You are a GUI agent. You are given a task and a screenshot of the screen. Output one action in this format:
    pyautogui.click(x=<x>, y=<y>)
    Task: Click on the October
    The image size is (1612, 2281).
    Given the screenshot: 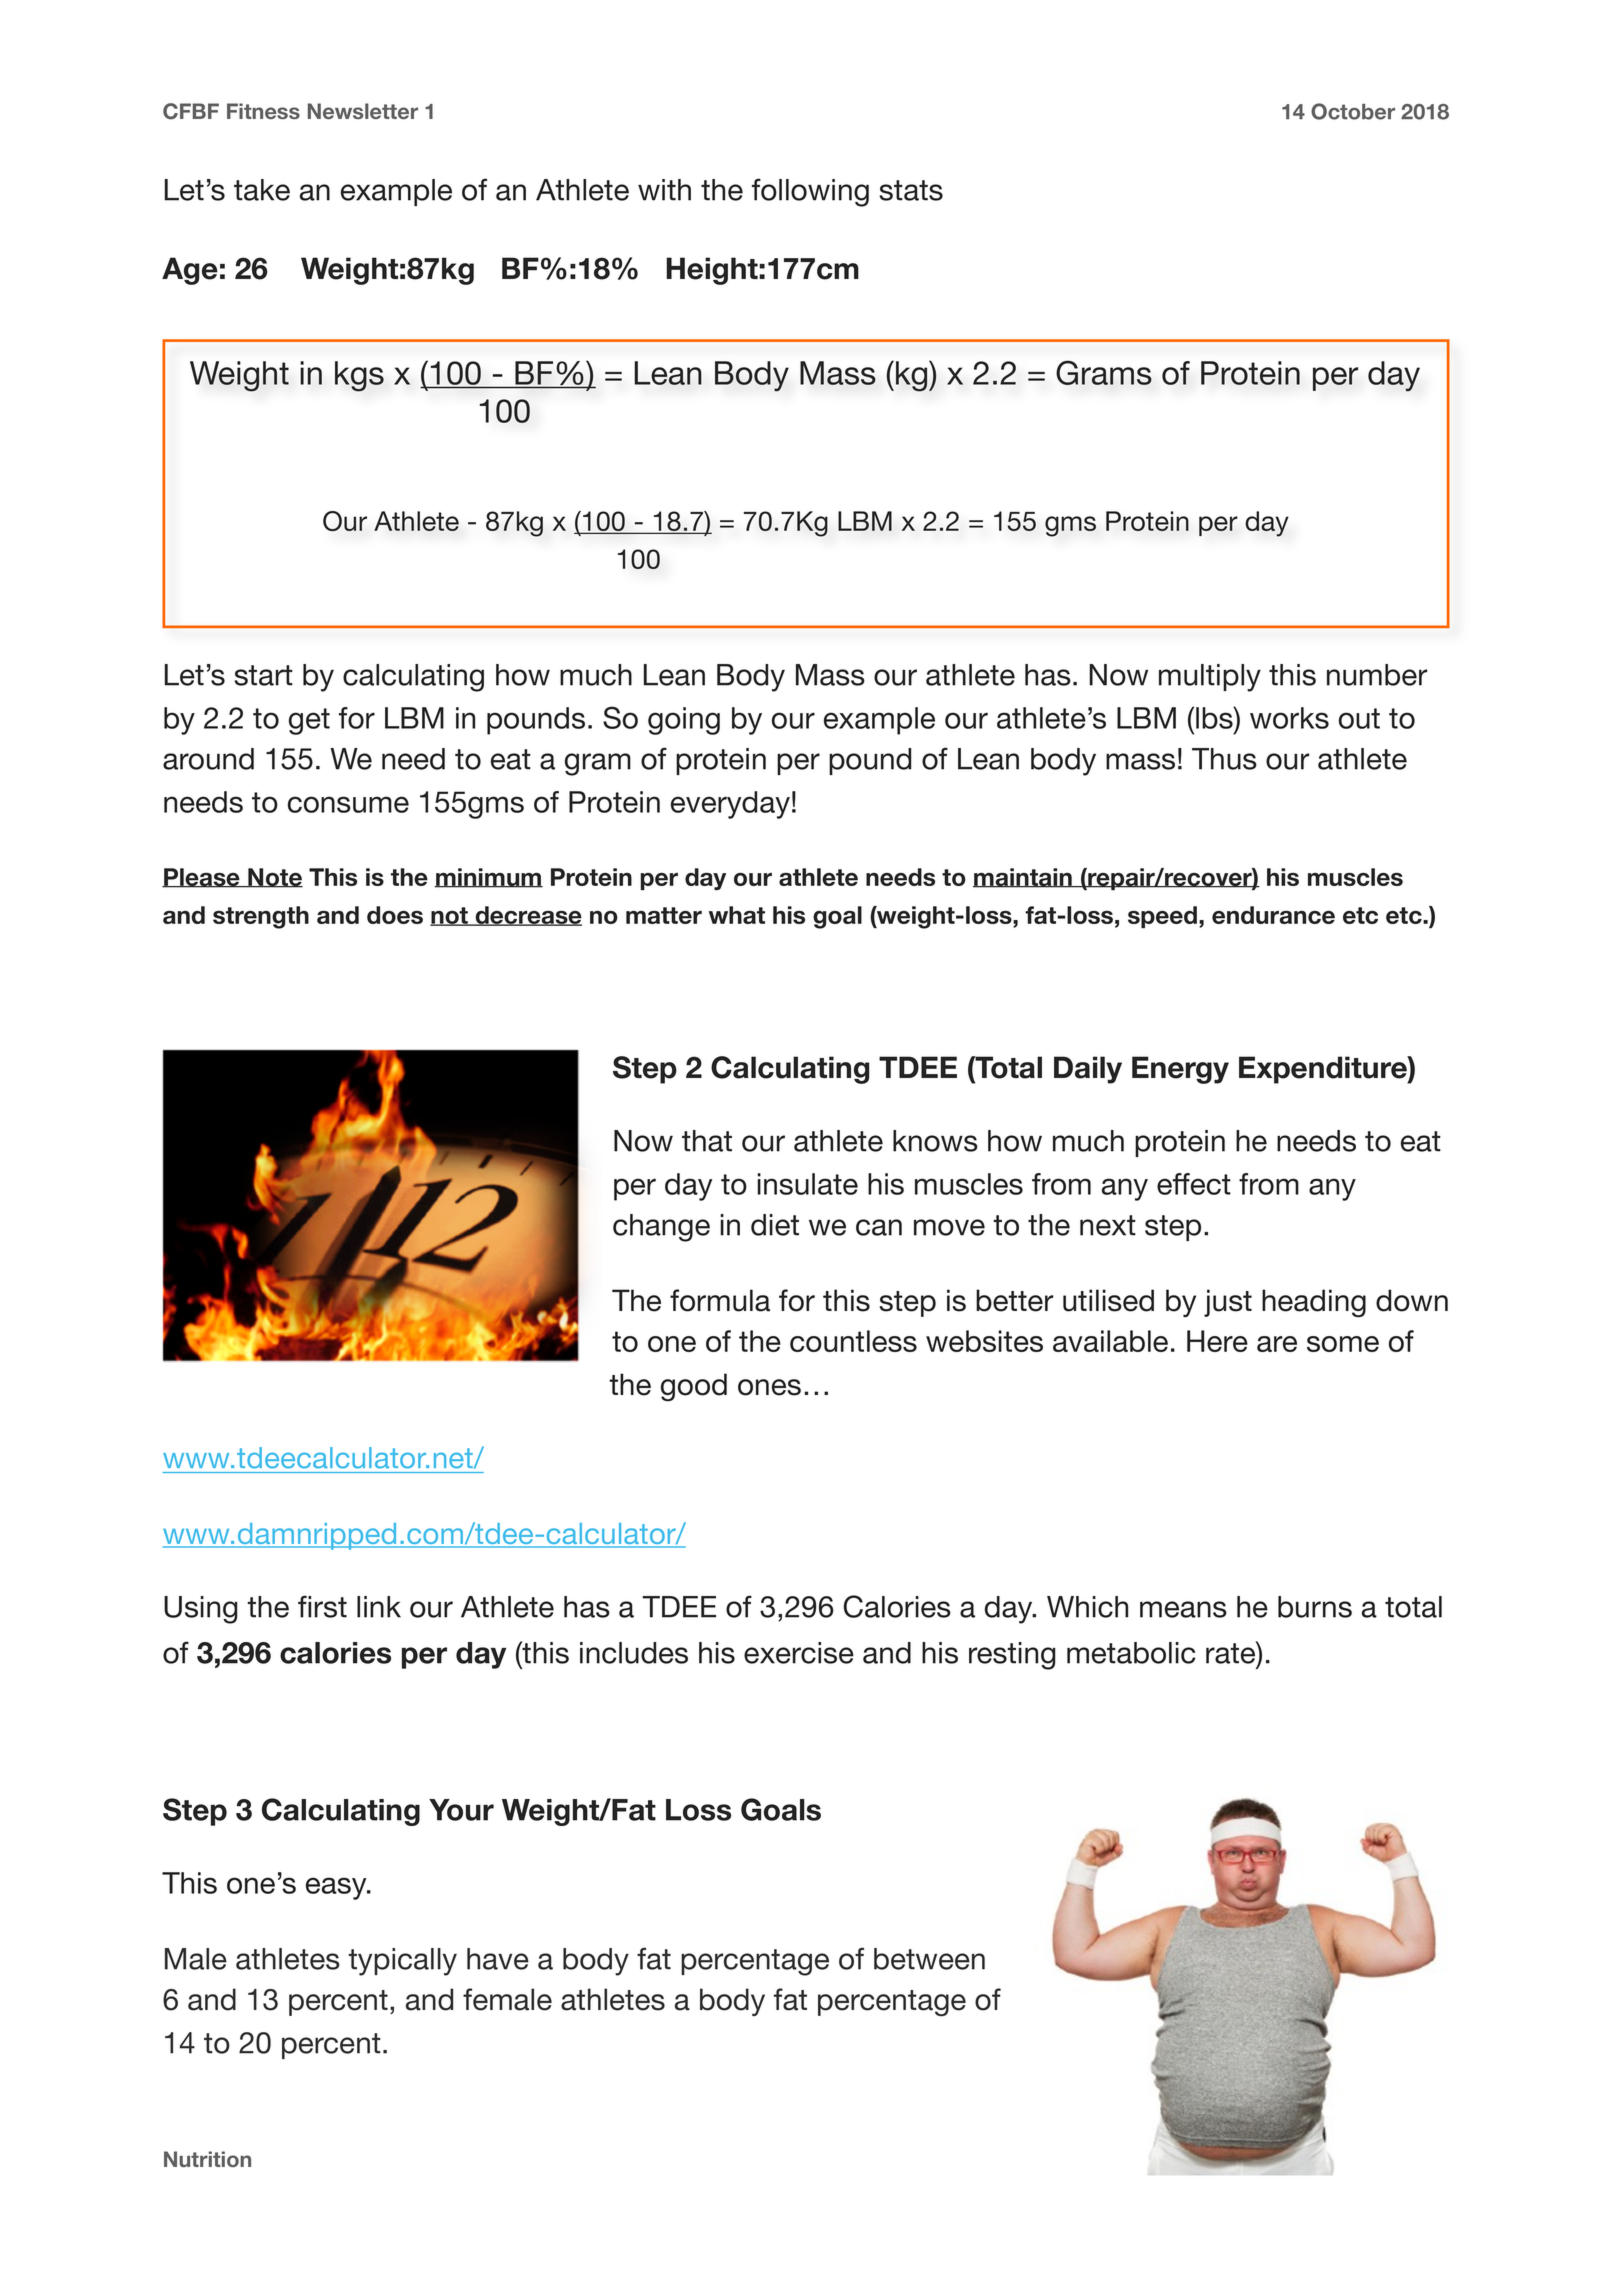 What is the action you would take?
    pyautogui.click(x=1353, y=111)
